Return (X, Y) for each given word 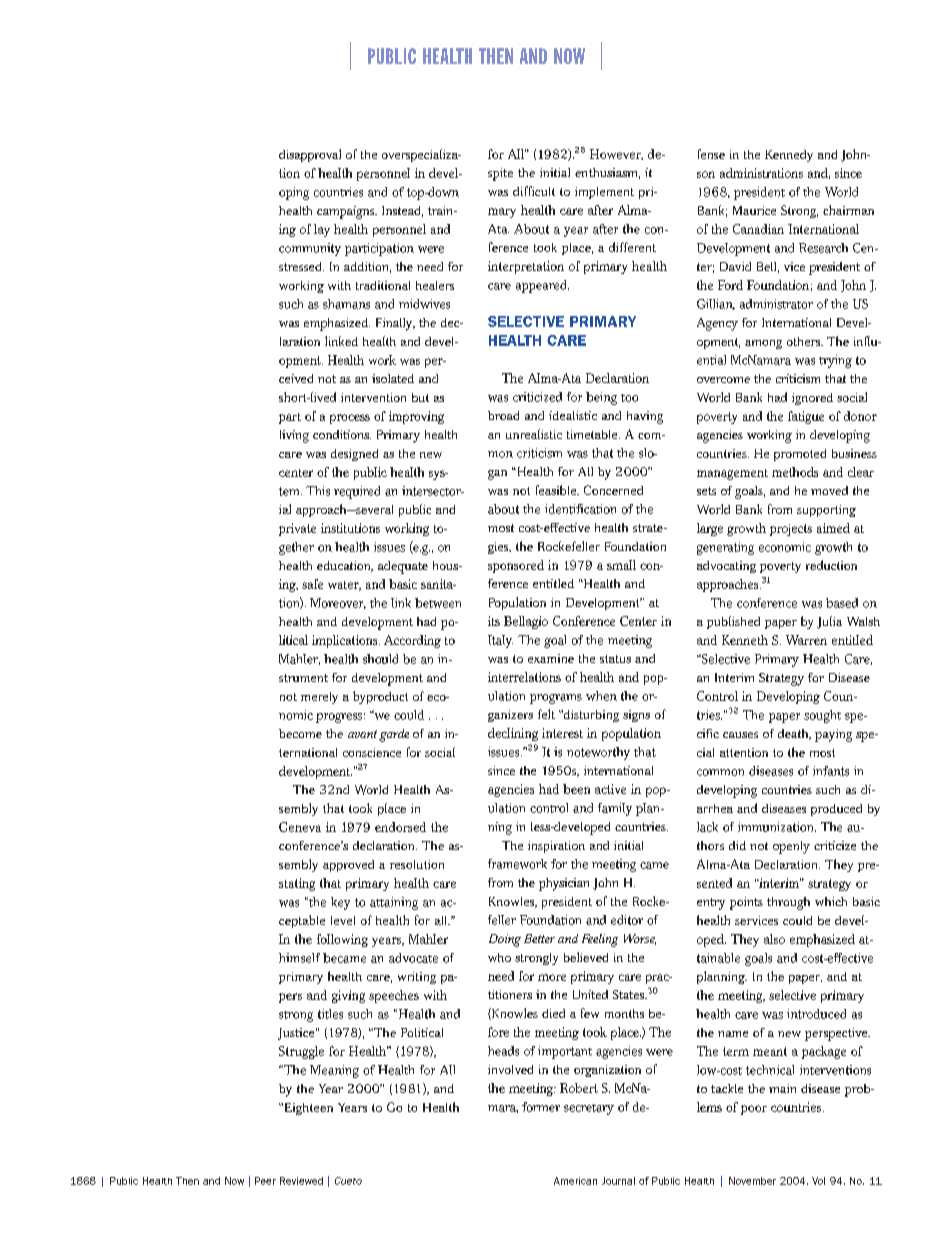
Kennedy (789, 156)
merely (319, 698)
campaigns (347, 212)
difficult (534, 191)
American (575, 1181)
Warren (806, 640)
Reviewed (301, 1181)
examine (551, 658)
